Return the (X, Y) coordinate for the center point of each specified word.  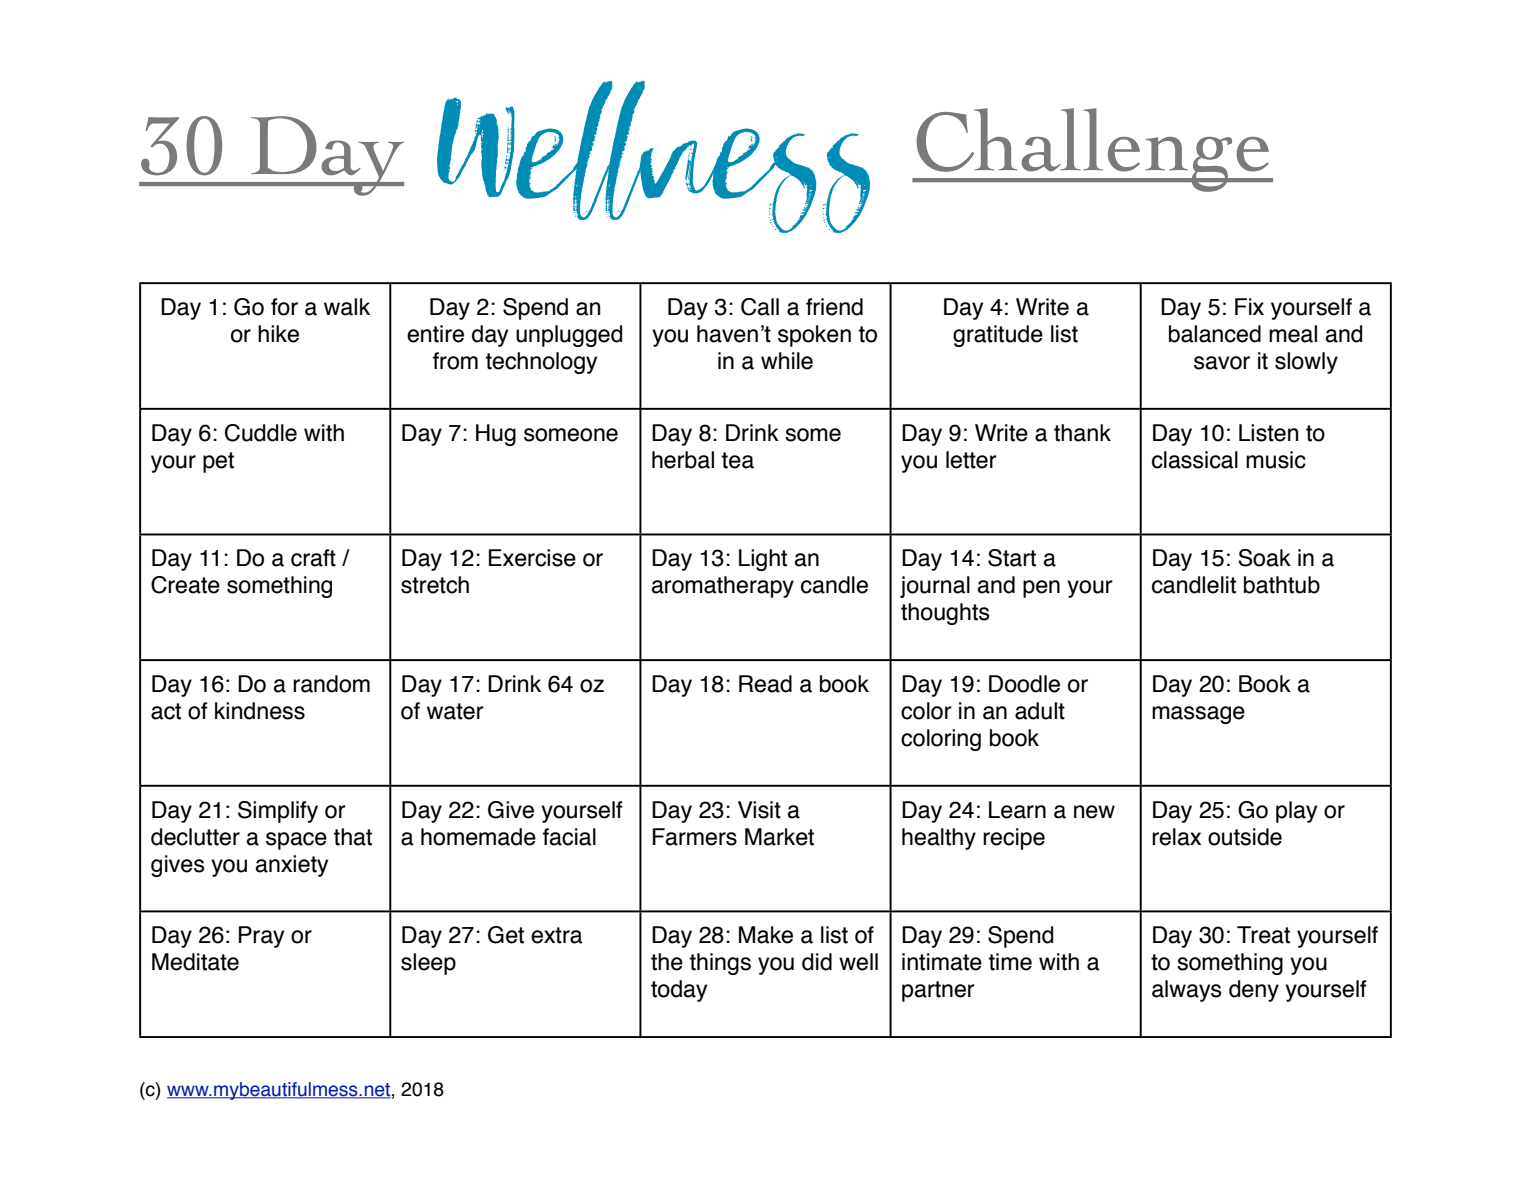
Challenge (1092, 150)
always (1187, 991)
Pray (261, 937)
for (284, 307)
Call (760, 307)
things (720, 964)
